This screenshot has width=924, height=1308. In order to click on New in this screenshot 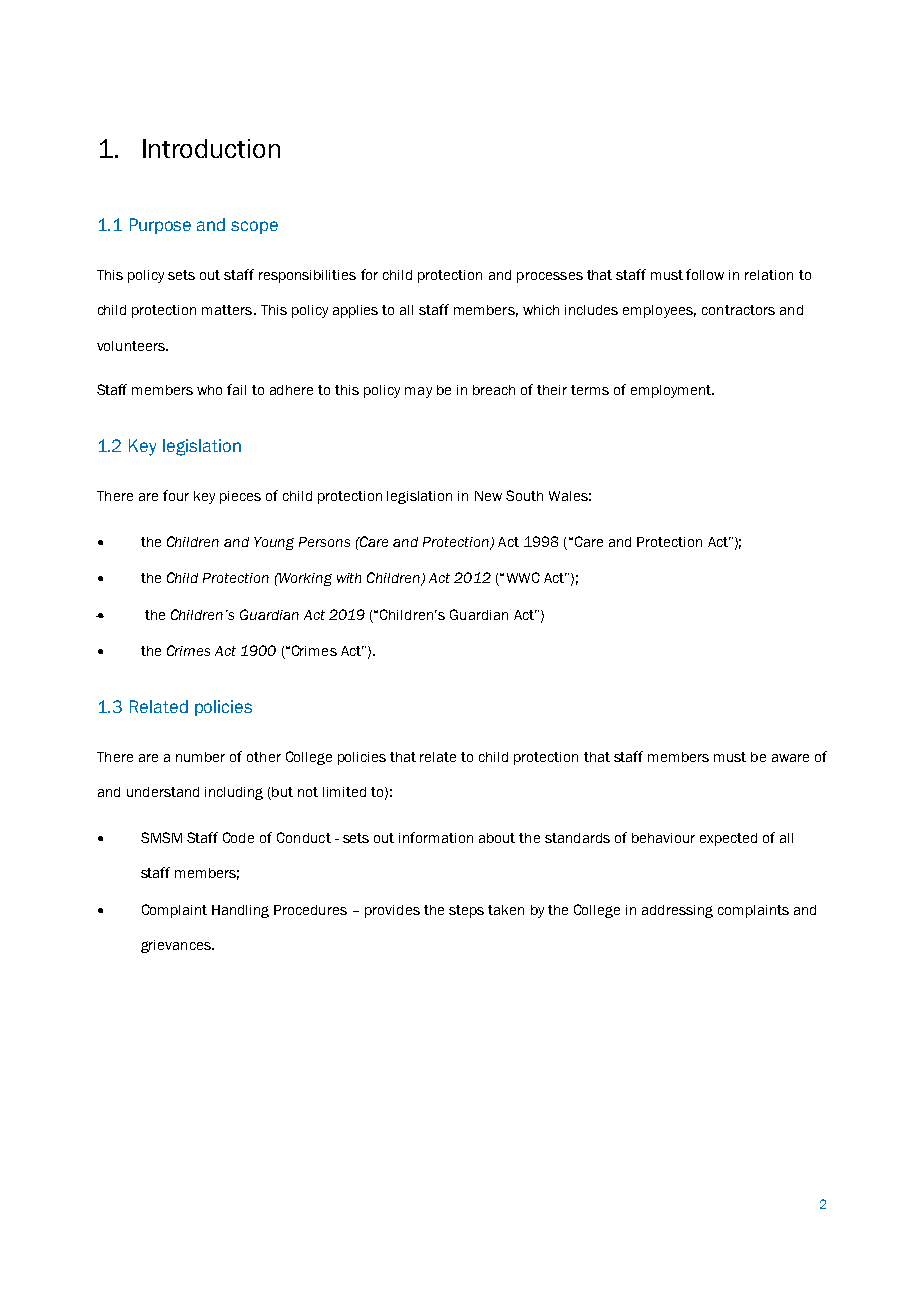, I will do `click(488, 496)`.
